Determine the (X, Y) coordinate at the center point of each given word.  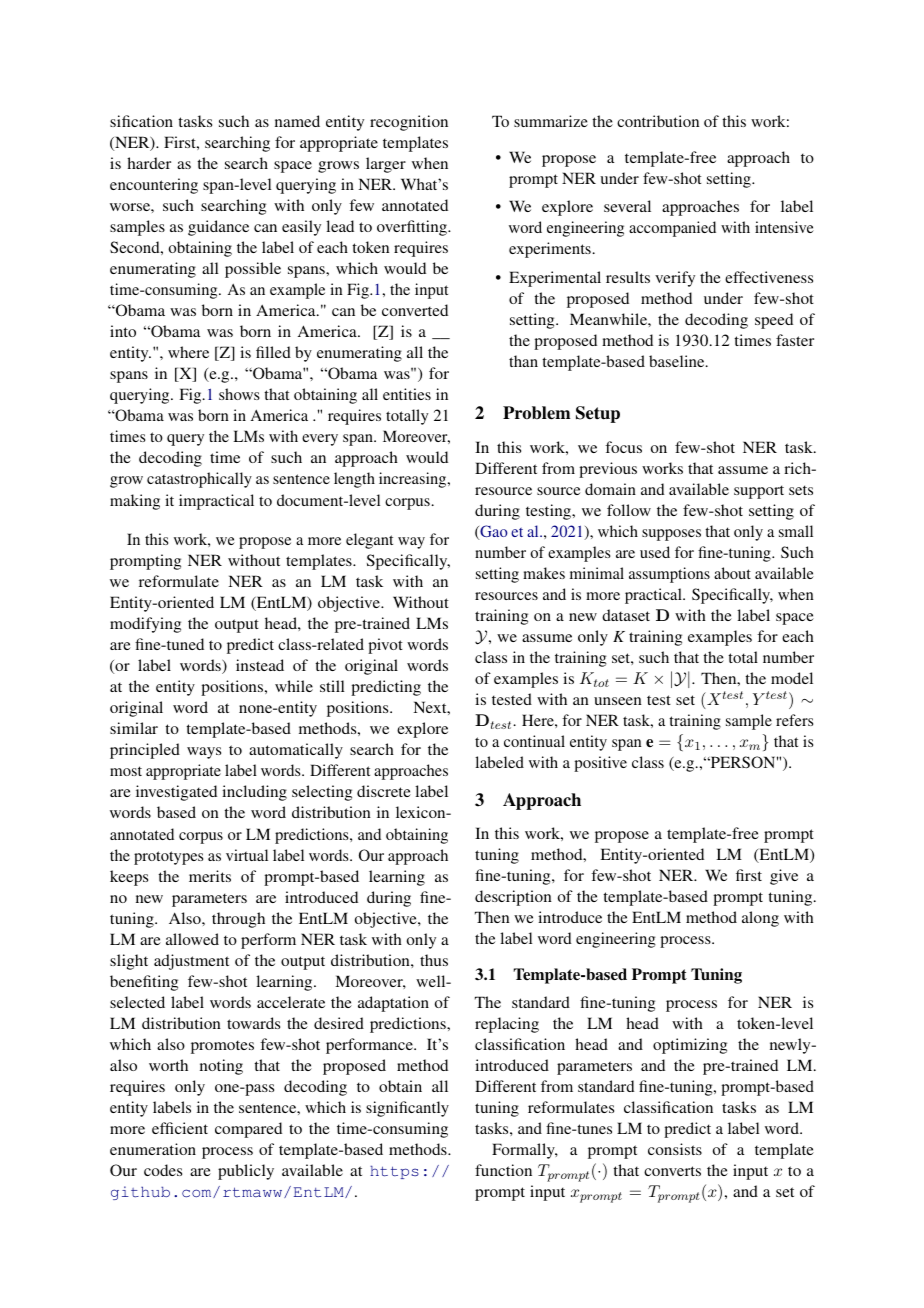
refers (794, 720)
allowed (192, 939)
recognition (409, 123)
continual (534, 741)
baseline (678, 361)
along (760, 919)
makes (544, 573)
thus (434, 960)
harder (149, 163)
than (523, 361)
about (732, 573)
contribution (658, 121)
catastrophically (199, 480)
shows (239, 394)
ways (204, 753)
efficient (180, 1128)
